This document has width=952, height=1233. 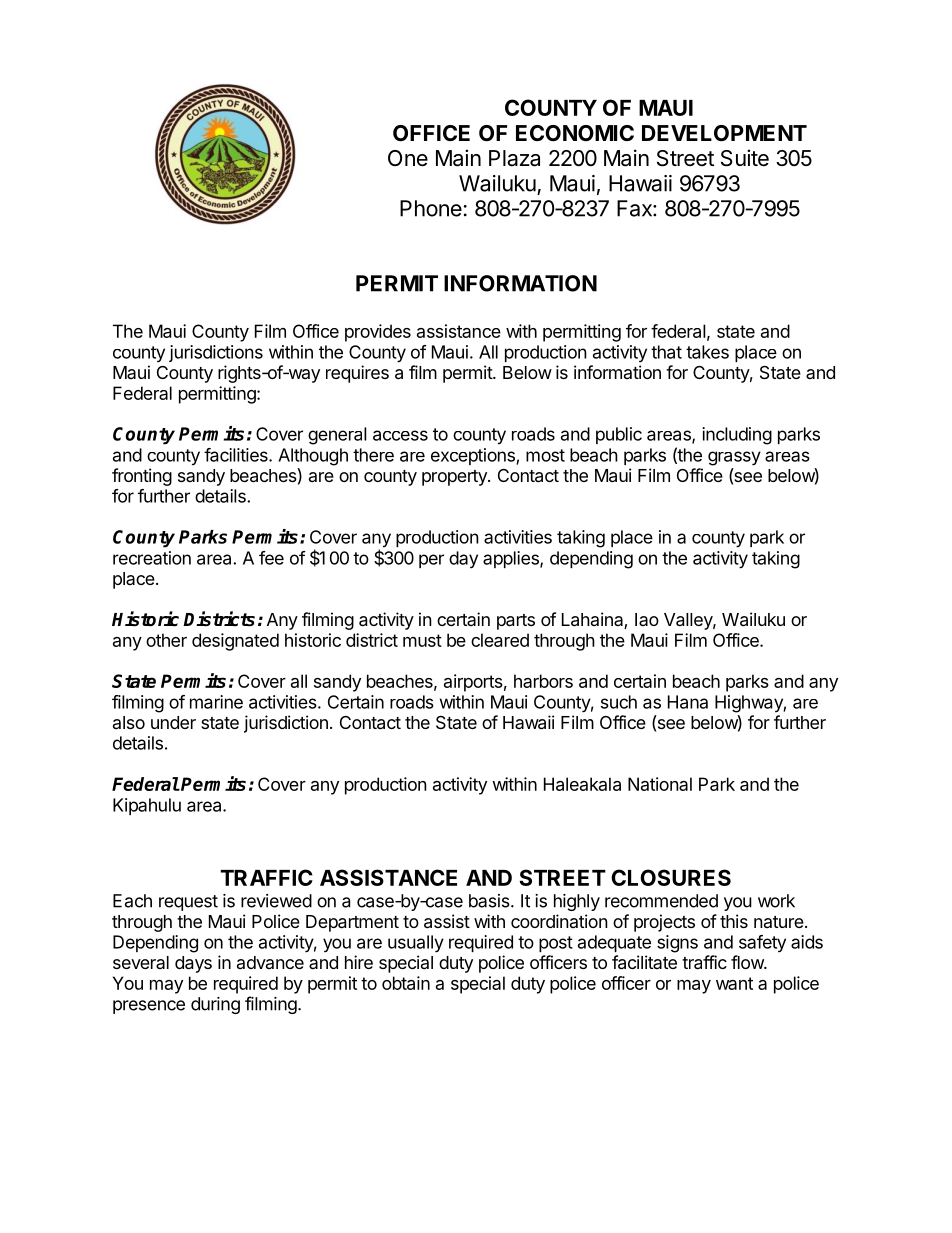 What do you see at coordinates (745, 158) in the document?
I see `Suite` at bounding box center [745, 158].
